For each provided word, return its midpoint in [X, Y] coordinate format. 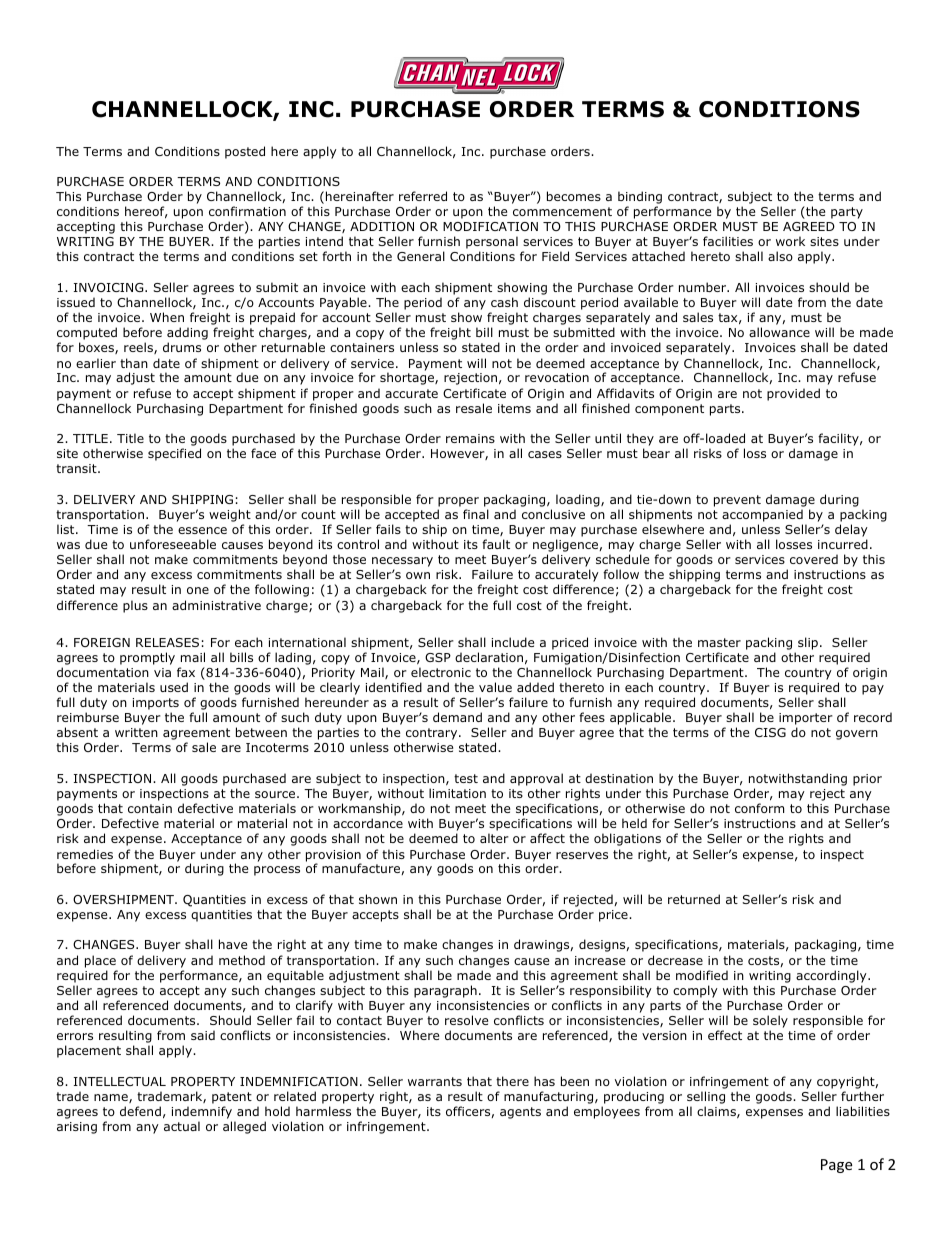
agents [520, 1113]
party [847, 213]
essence [202, 530]
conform [759, 808]
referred [423, 196]
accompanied [762, 515]
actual [182, 1126]
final [476, 514]
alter [494, 838]
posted [245, 152]
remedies [85, 854]
